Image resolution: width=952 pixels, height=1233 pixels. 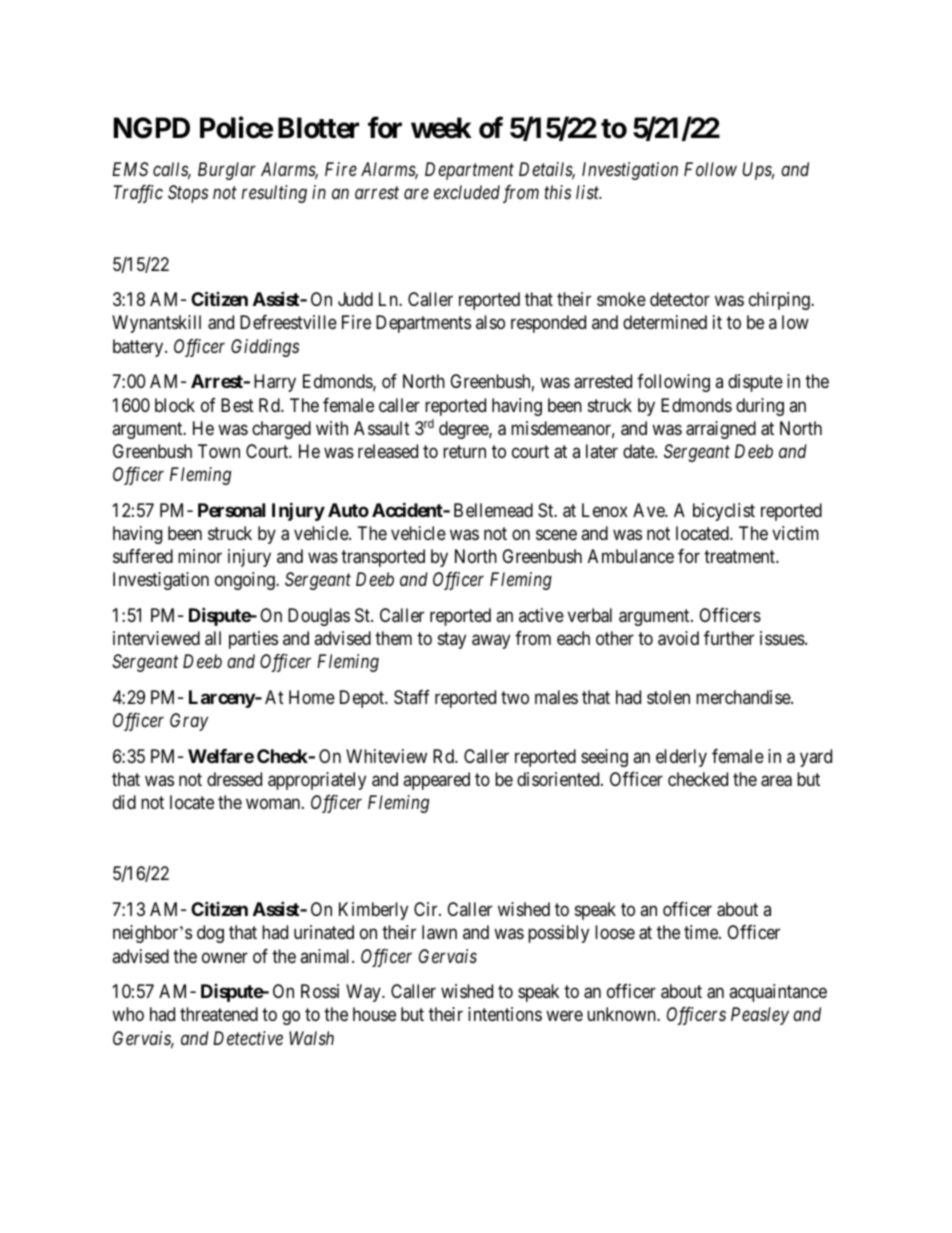 I want to click on Gray, so click(x=189, y=722).
